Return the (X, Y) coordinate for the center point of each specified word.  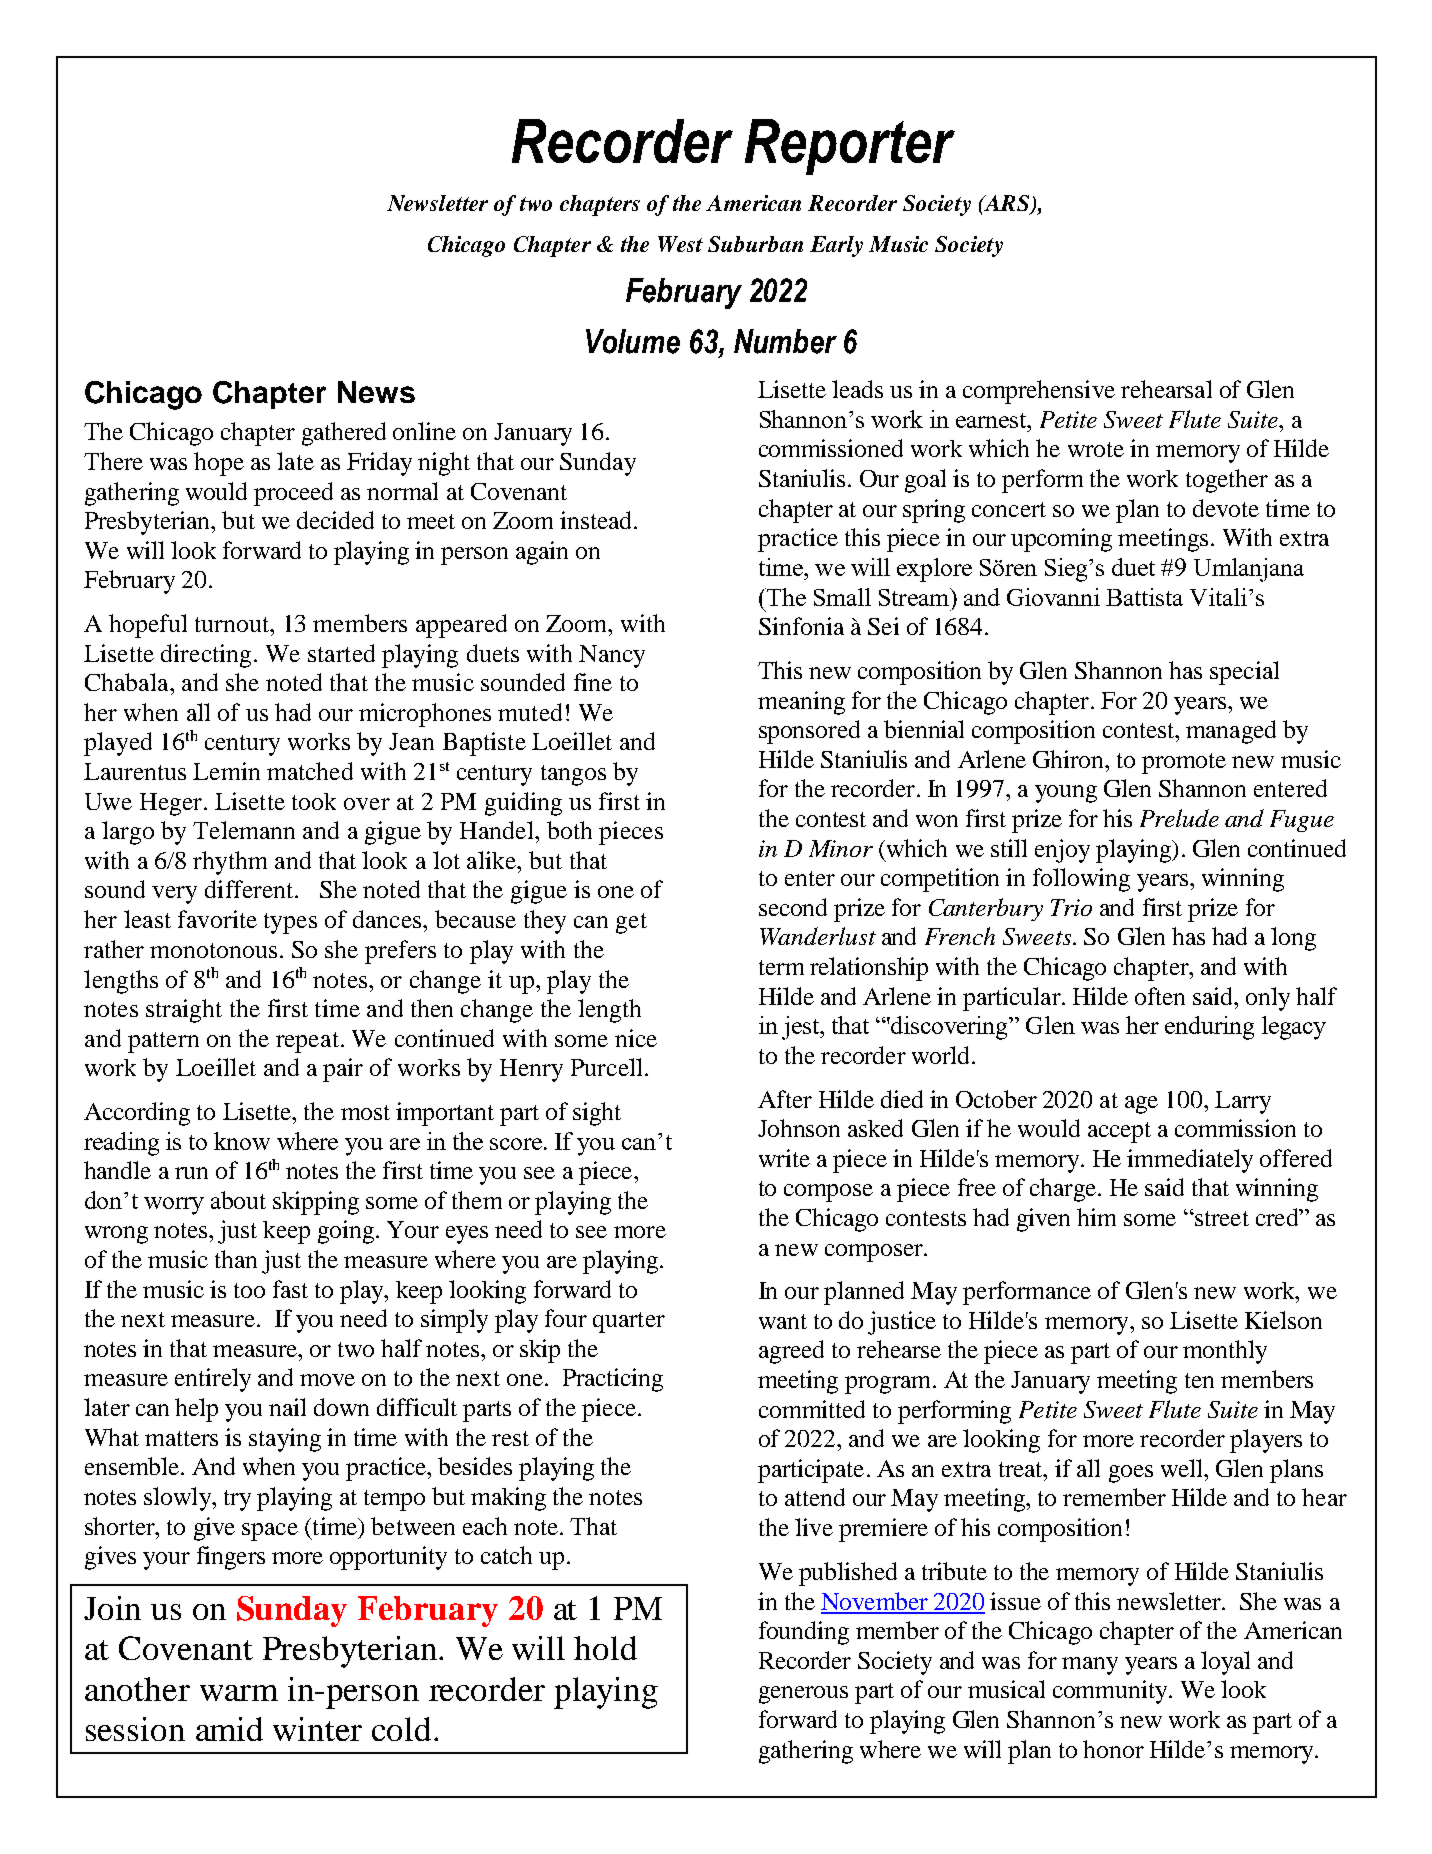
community (1111, 1692)
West (680, 244)
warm (239, 1693)
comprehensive (1039, 392)
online (424, 431)
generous (803, 1695)
